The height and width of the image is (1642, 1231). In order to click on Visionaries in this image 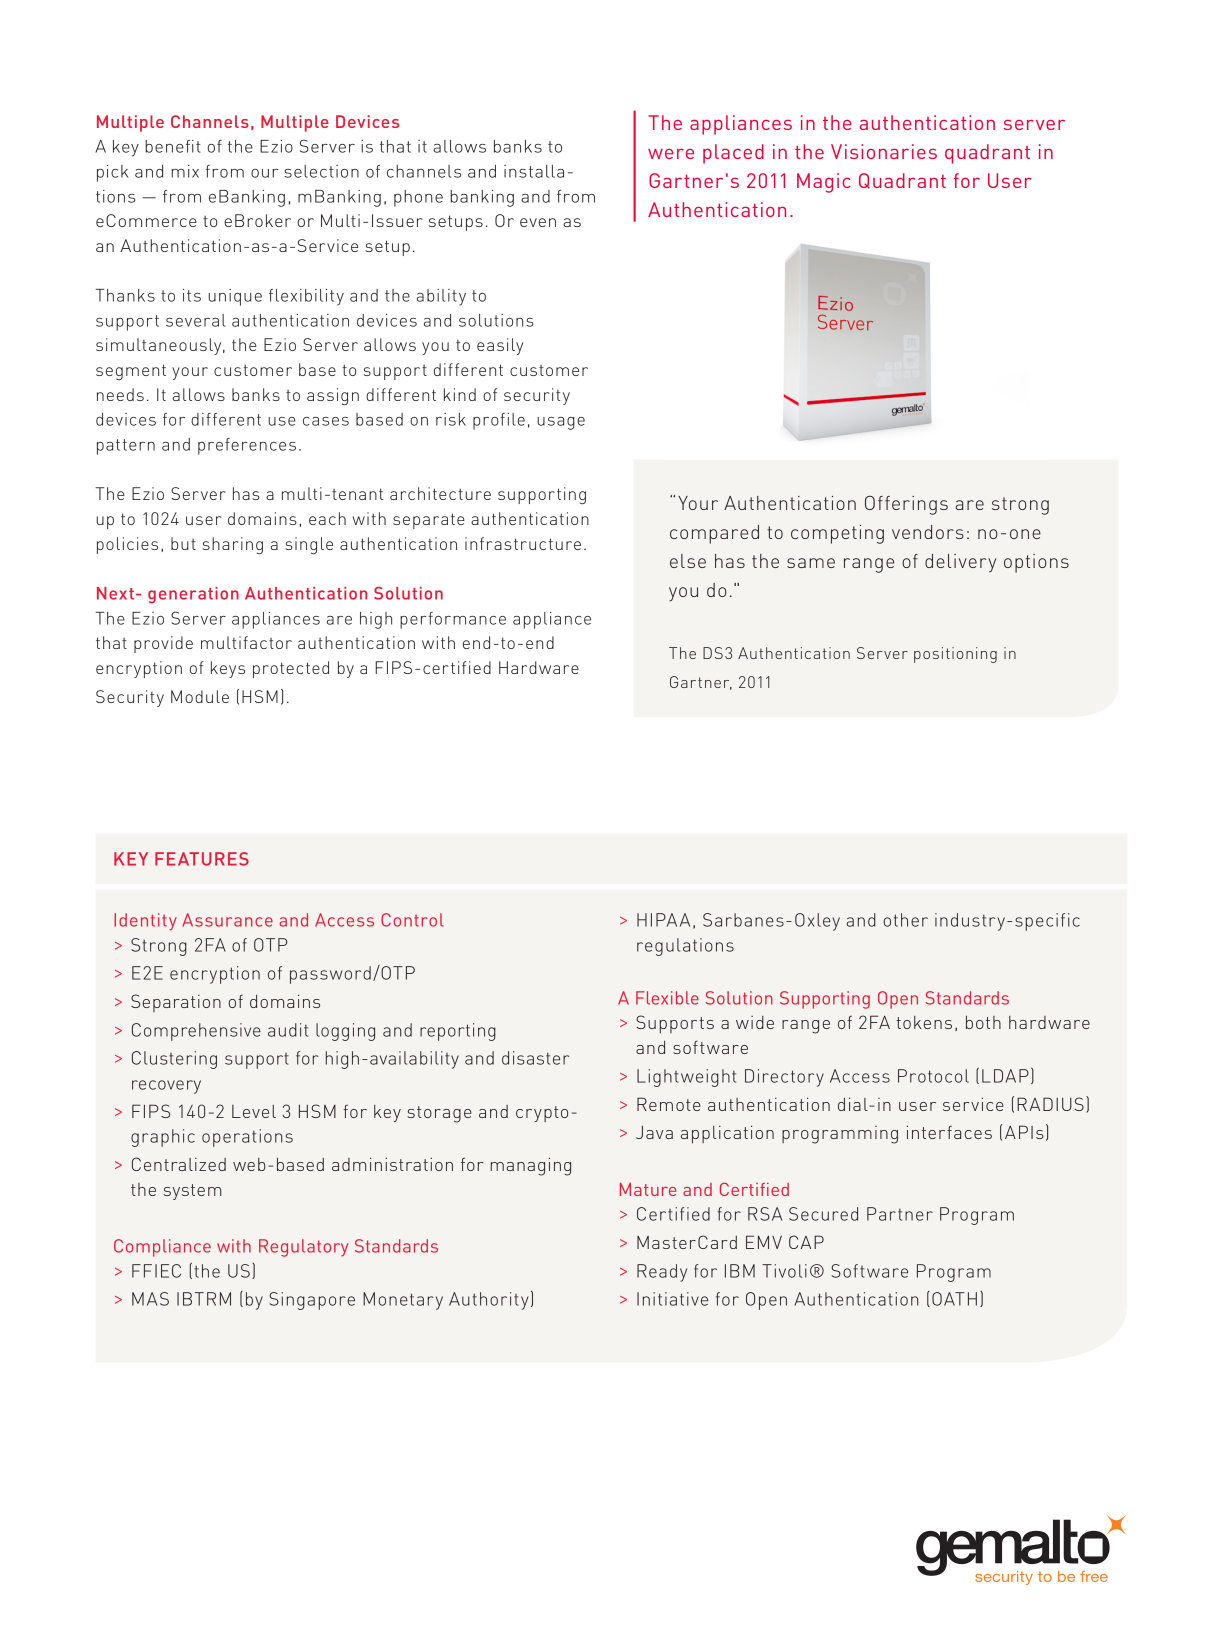, I will do `click(884, 151)`.
